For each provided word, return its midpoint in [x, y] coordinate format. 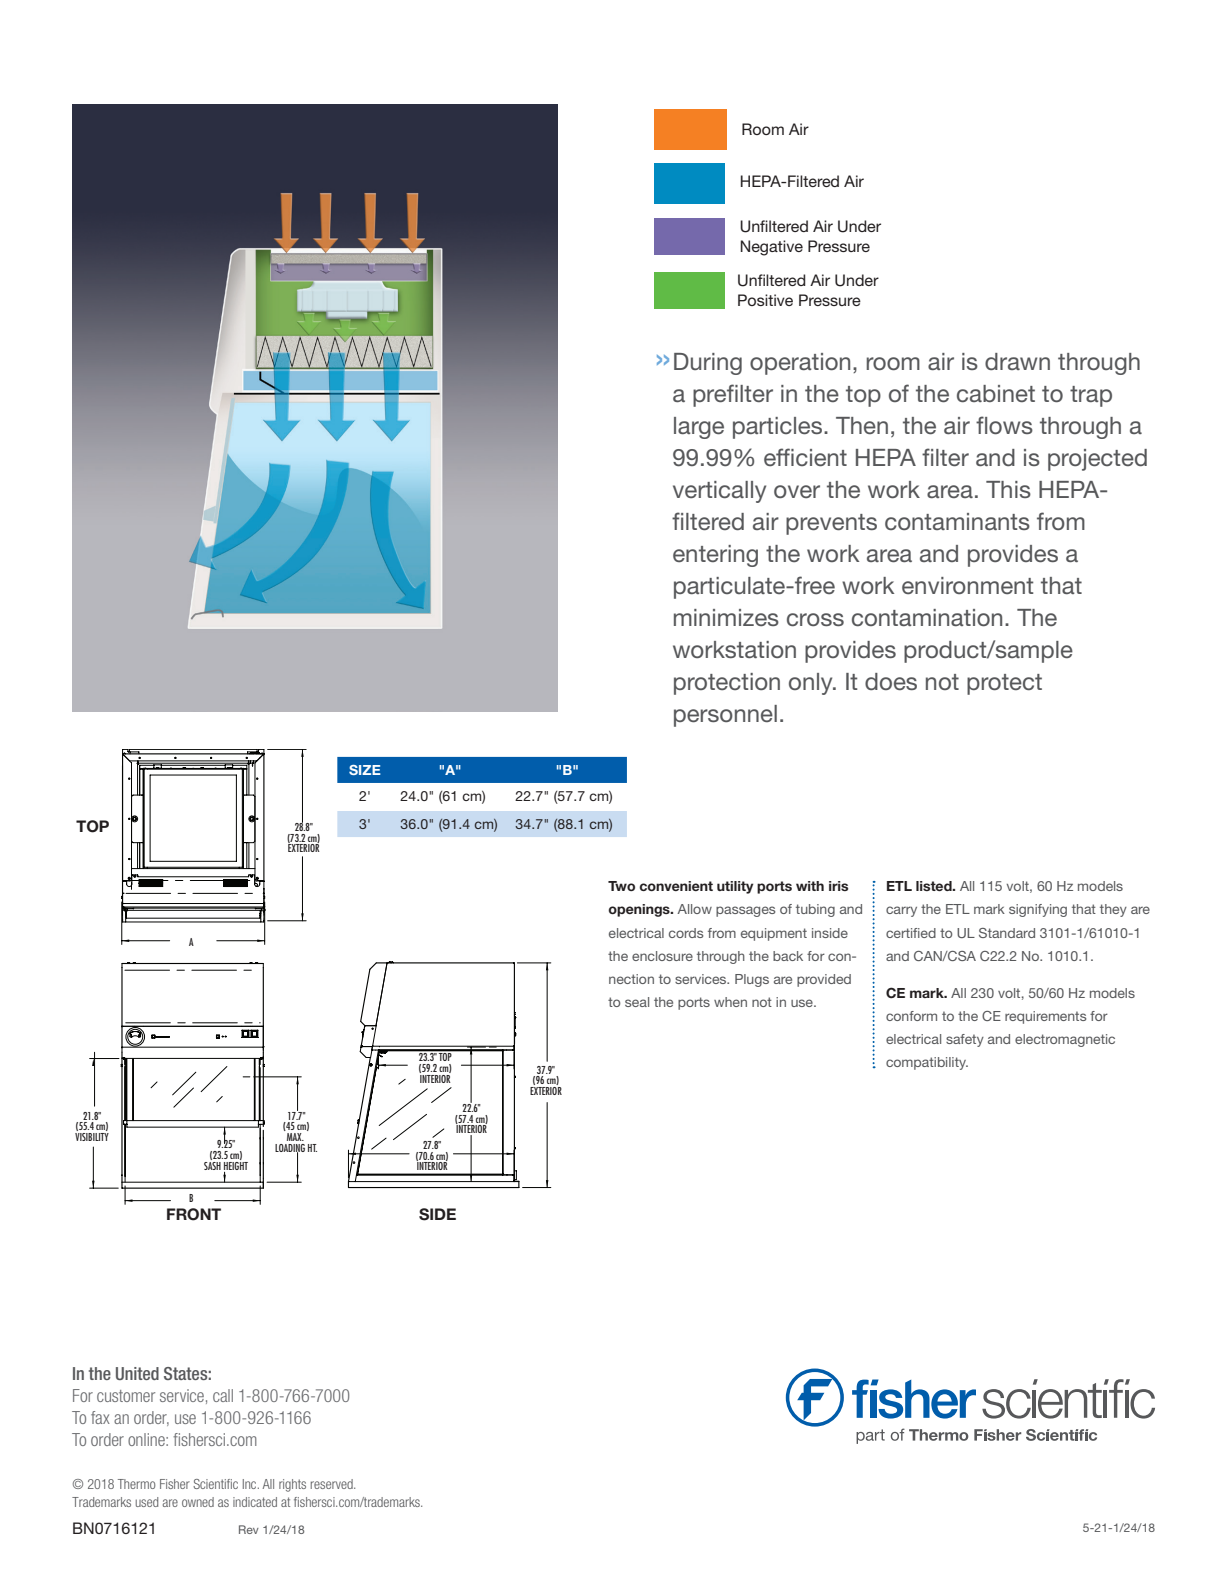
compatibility [927, 1063]
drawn [1017, 361]
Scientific [215, 1484]
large [699, 428]
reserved [333, 1484]
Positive [765, 300]
